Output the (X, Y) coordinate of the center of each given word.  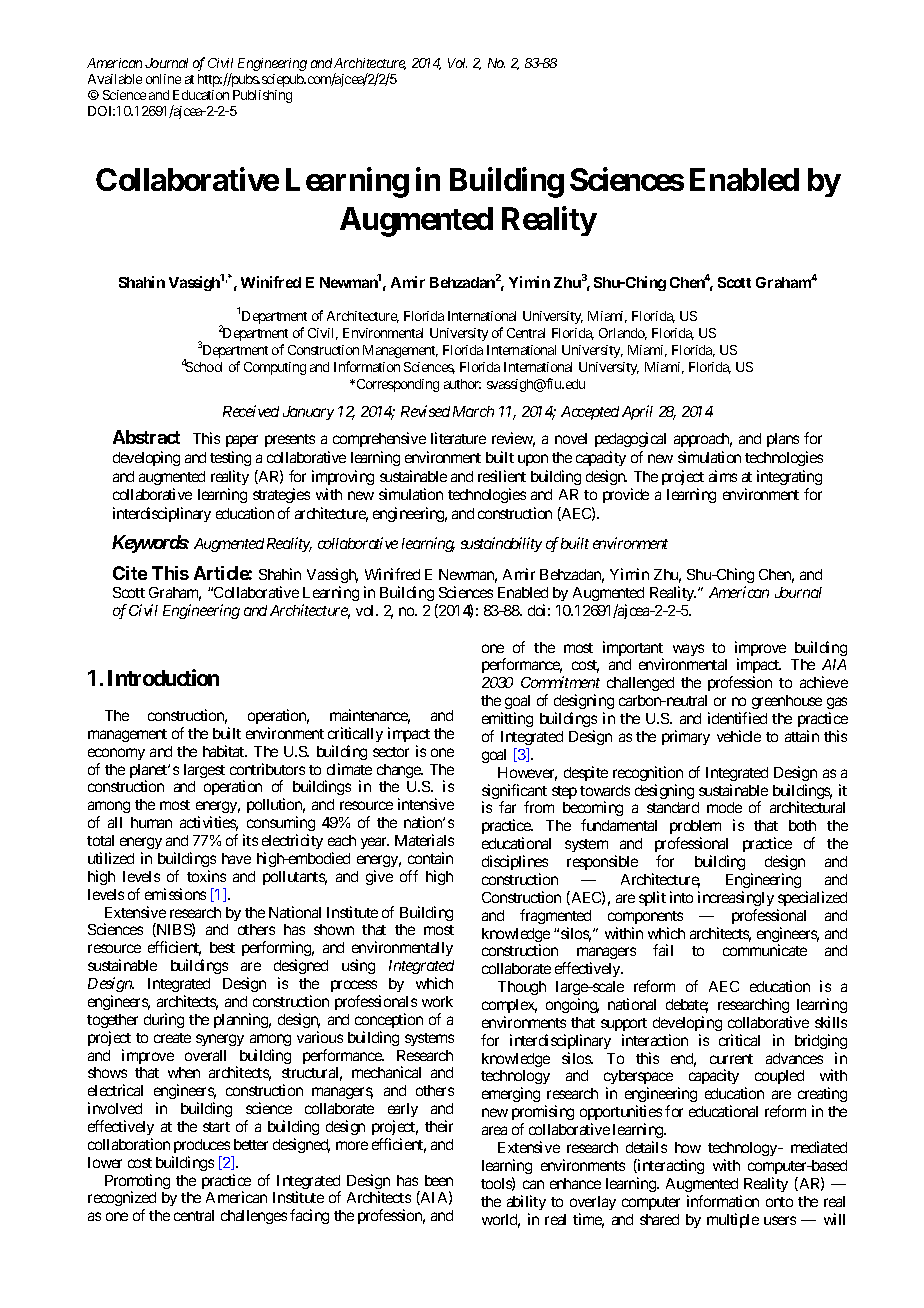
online (163, 79)
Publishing (262, 96)
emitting (507, 719)
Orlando (623, 334)
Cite (130, 573)
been (439, 1180)
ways (688, 650)
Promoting (137, 1183)
